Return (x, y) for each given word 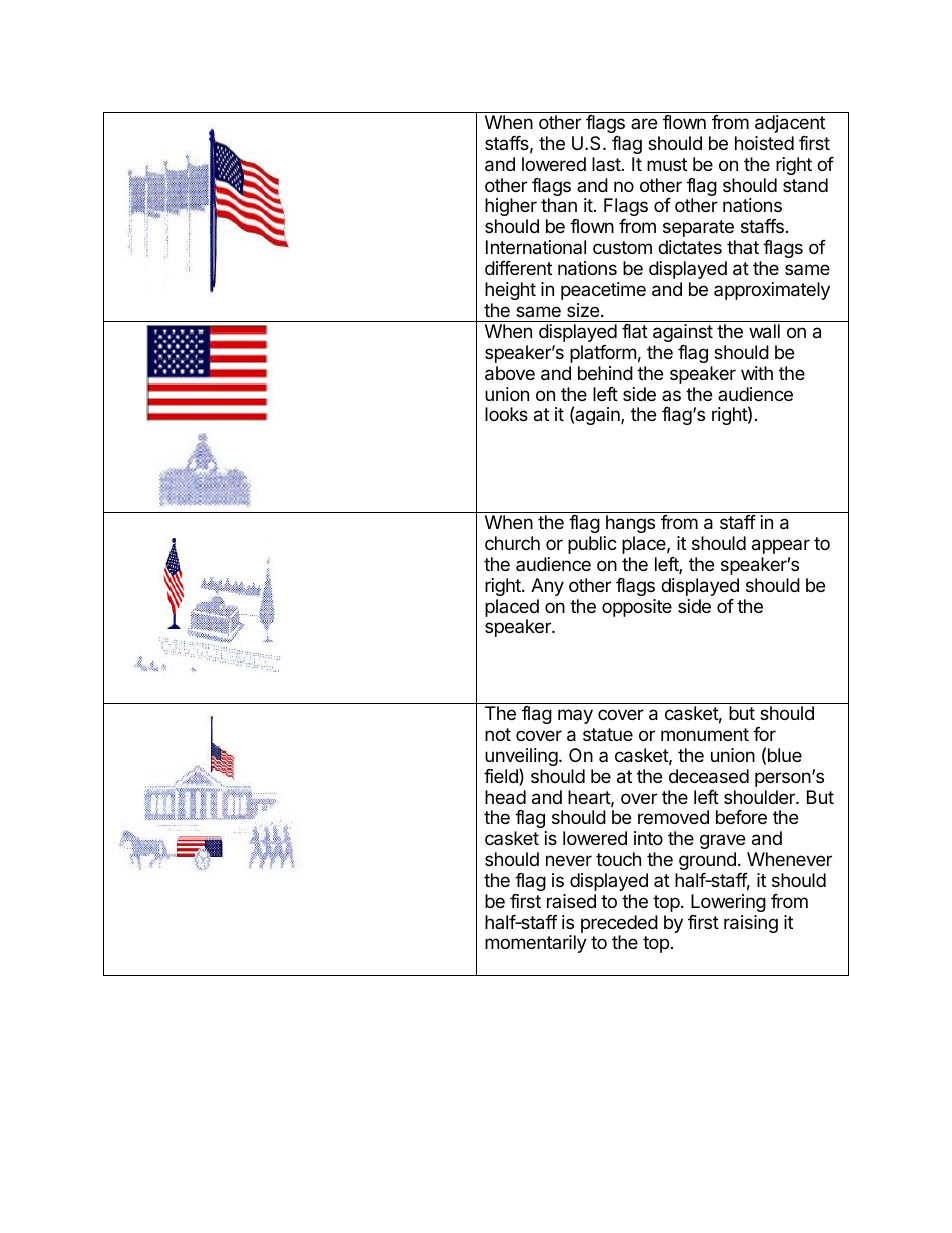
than (559, 205)
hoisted (764, 143)
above (510, 373)
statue (608, 734)
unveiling (521, 758)
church (512, 543)
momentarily (536, 944)
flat (635, 331)
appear (781, 546)
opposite (637, 608)
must (667, 164)
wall (764, 331)
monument (705, 734)
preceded (619, 924)
